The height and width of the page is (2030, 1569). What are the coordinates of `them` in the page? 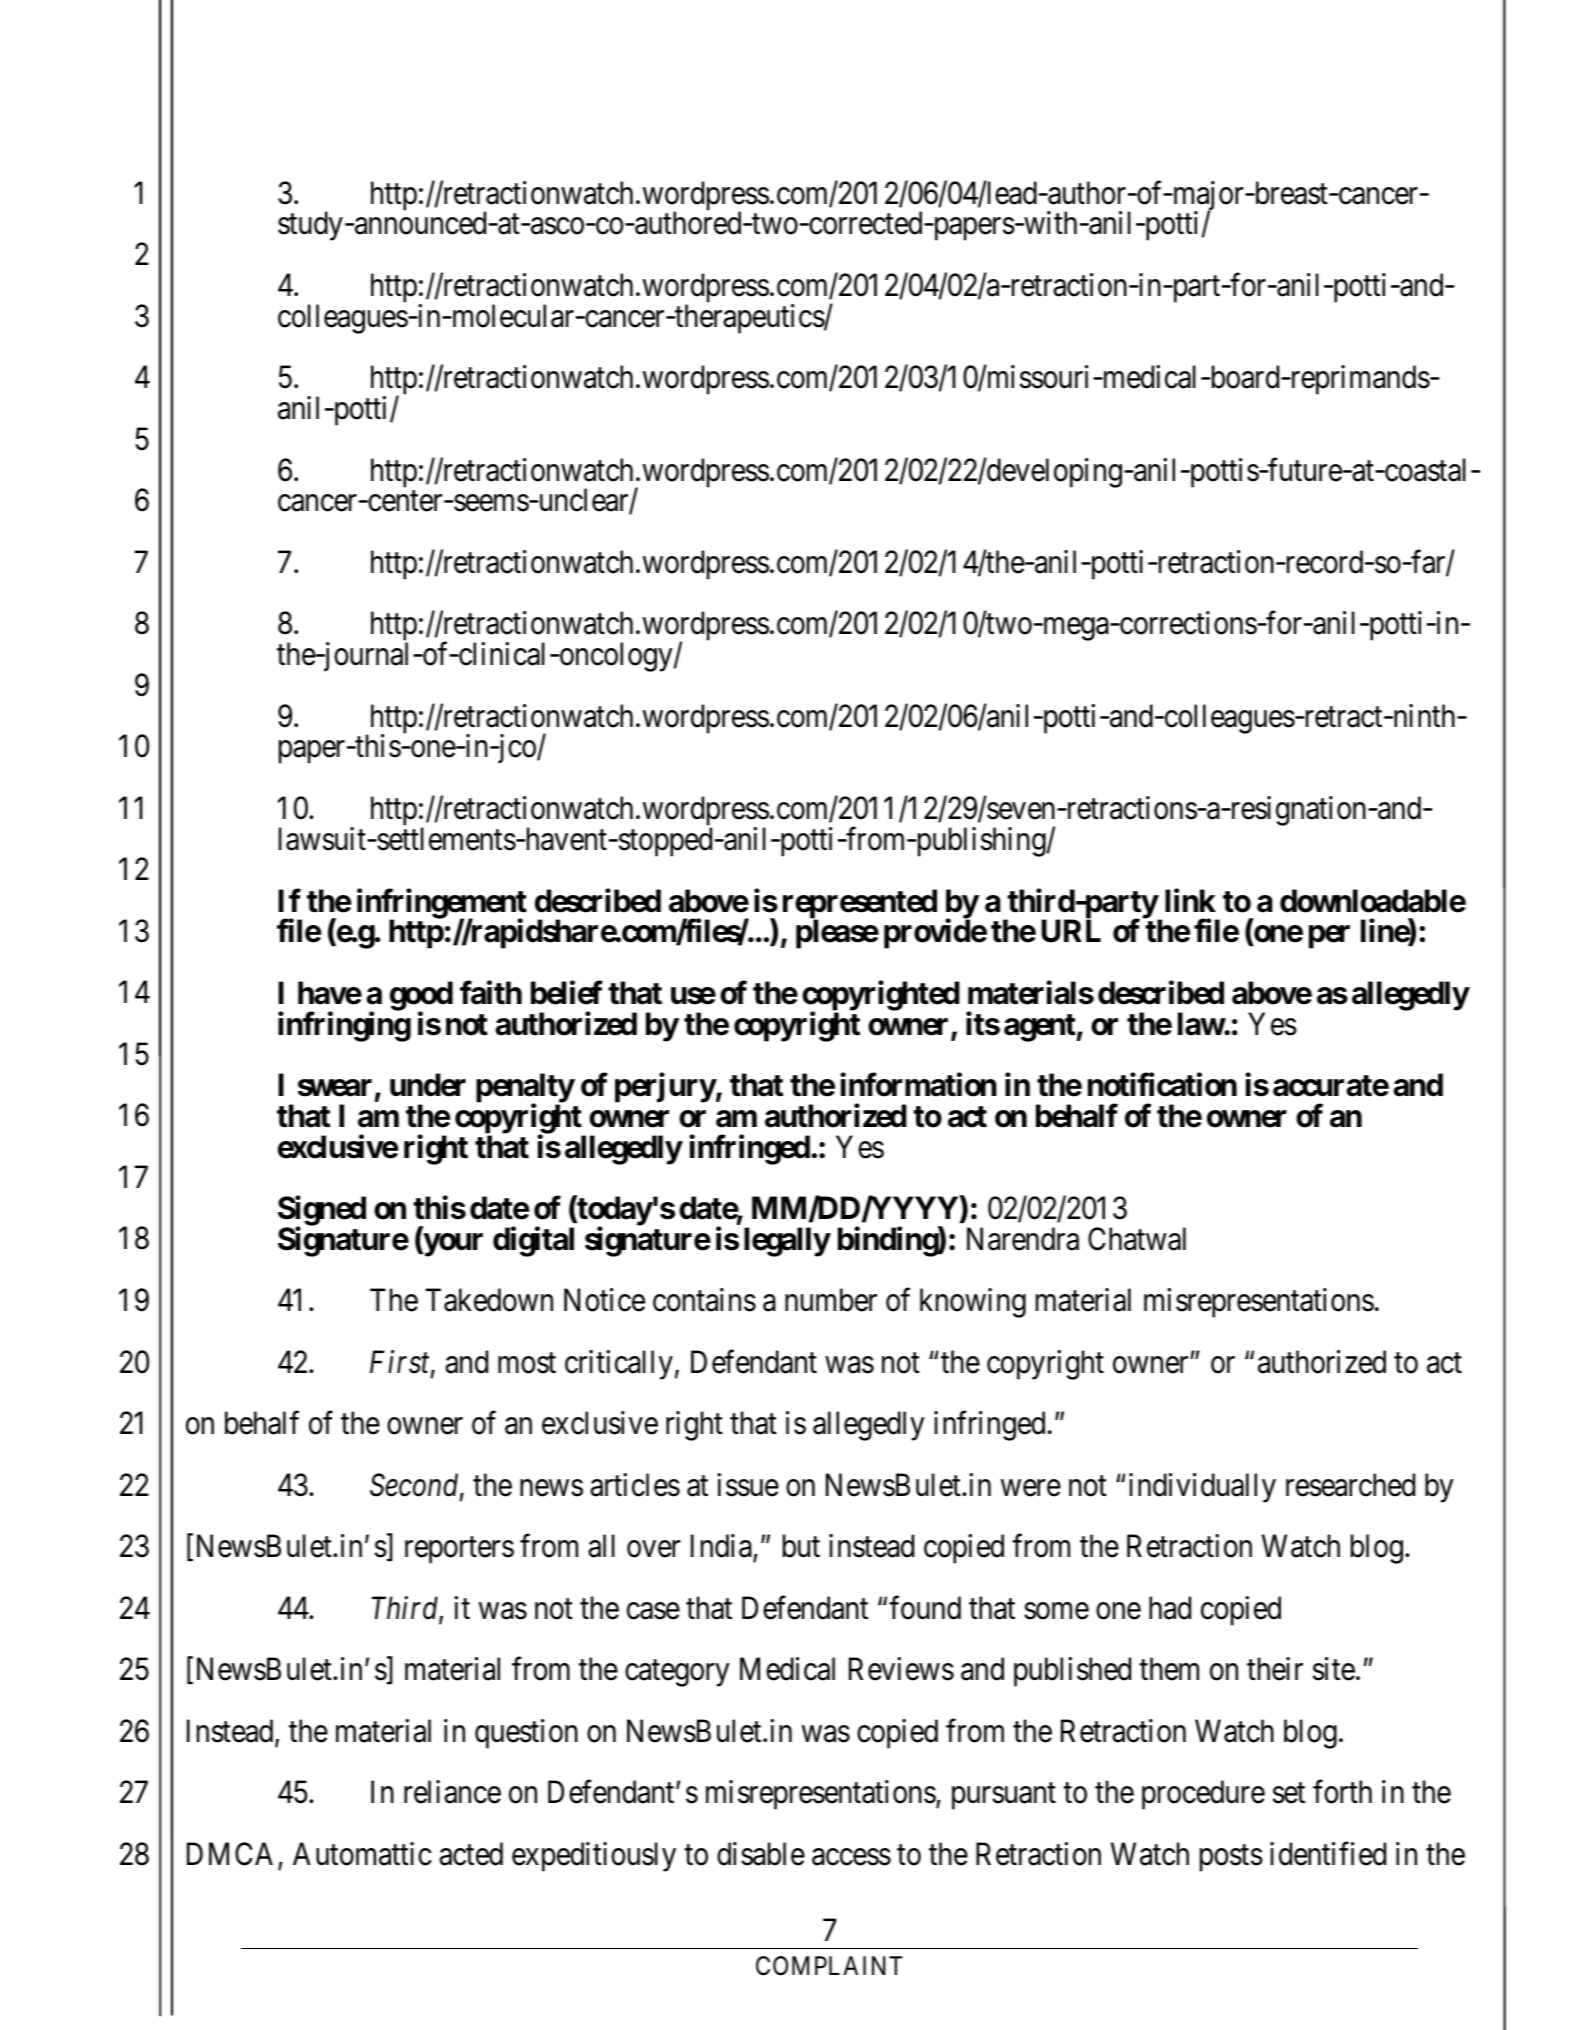 It's located at (1169, 1669).
